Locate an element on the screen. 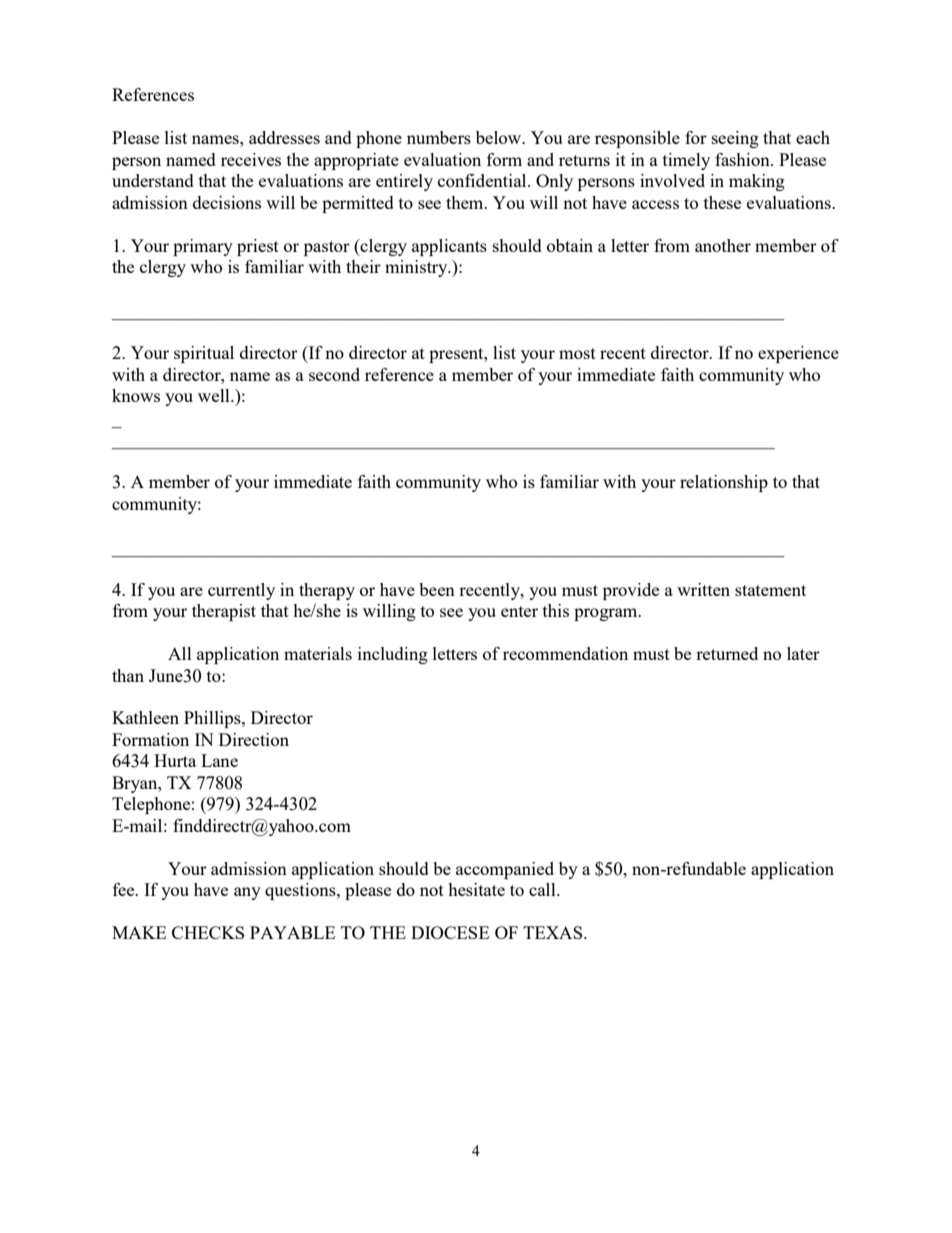 The image size is (952, 1233). fashion is located at coordinates (743, 159).
